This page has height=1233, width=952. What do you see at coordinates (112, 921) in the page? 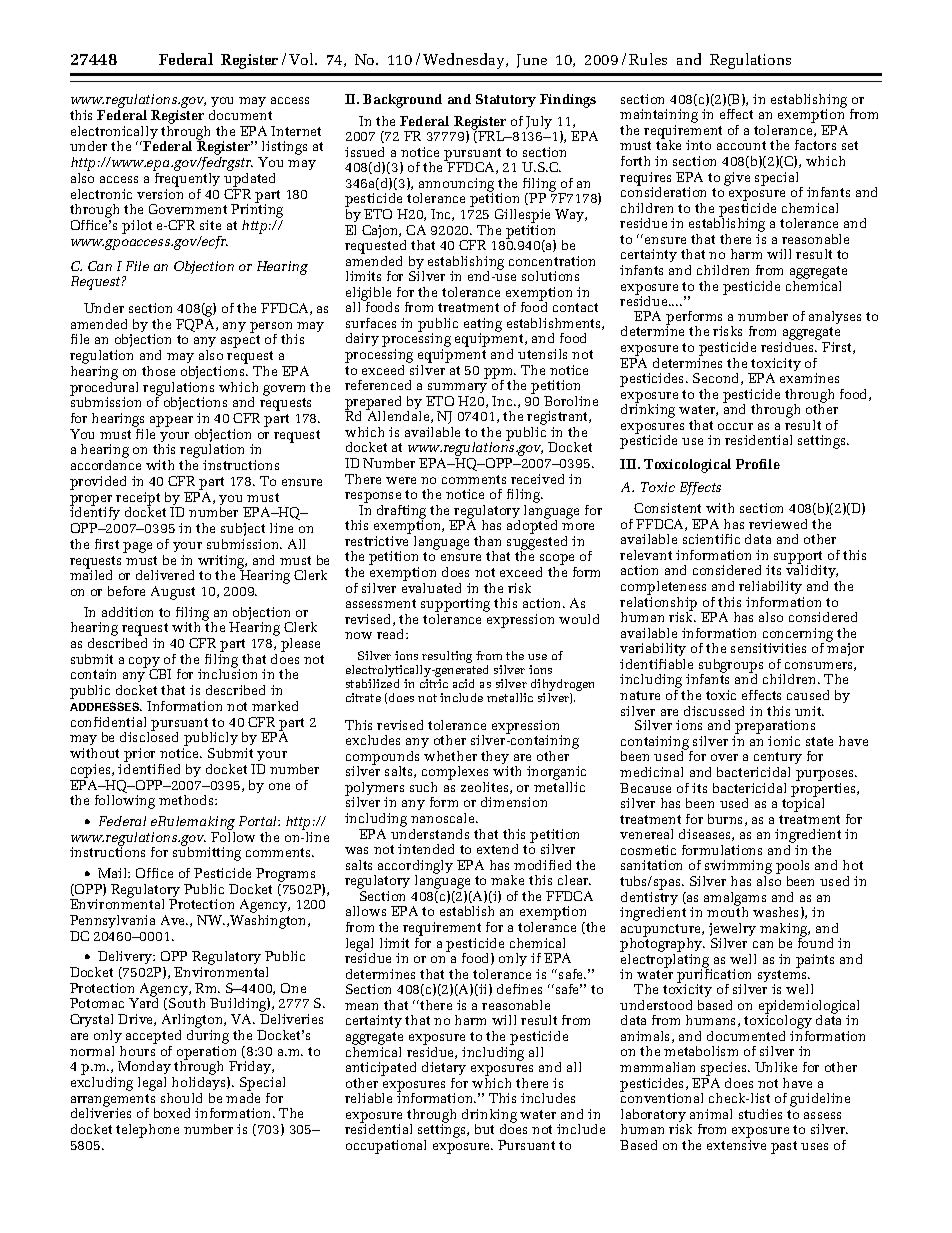
I see `Pennsylvania` at bounding box center [112, 921].
